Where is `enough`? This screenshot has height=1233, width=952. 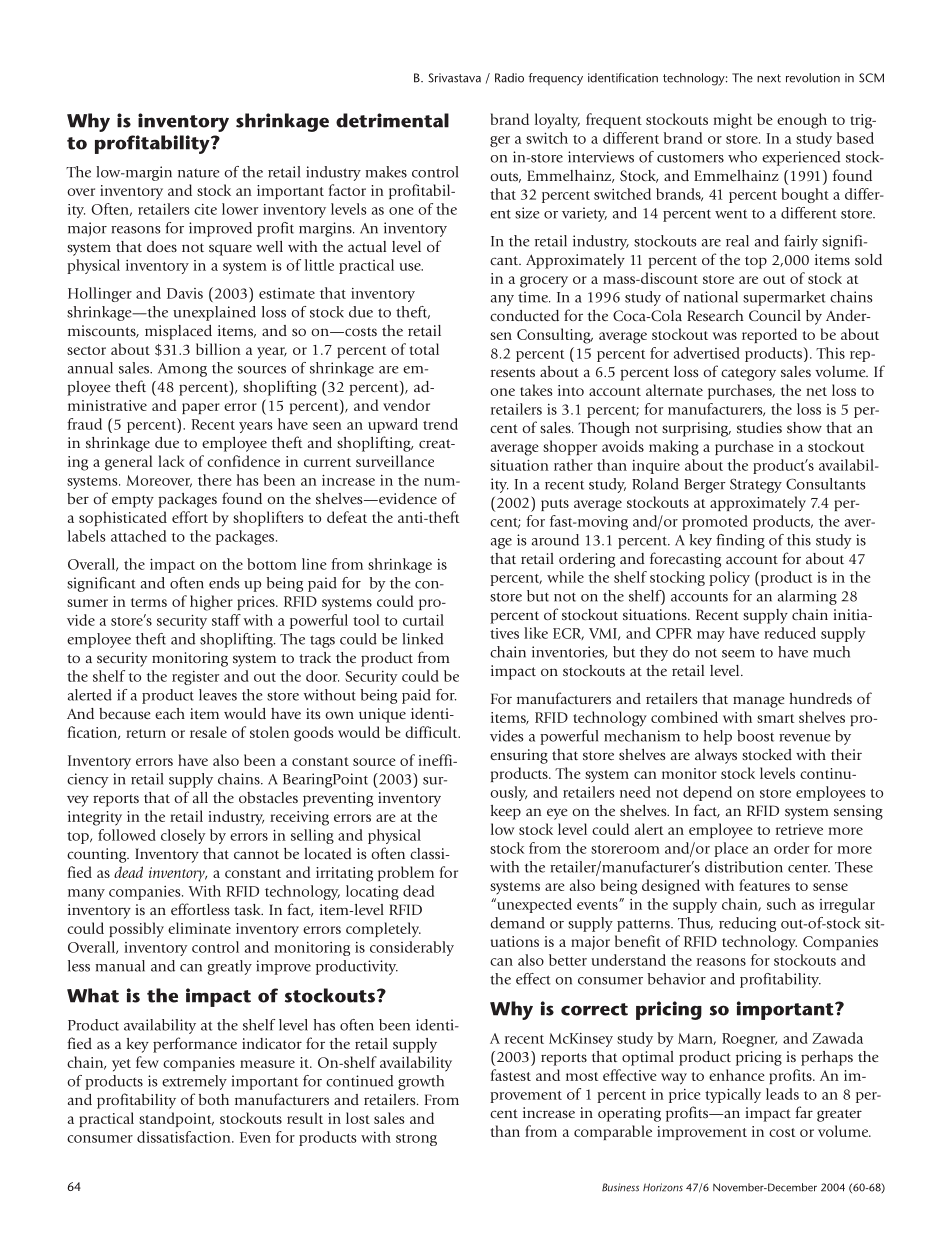 enough is located at coordinates (802, 121).
